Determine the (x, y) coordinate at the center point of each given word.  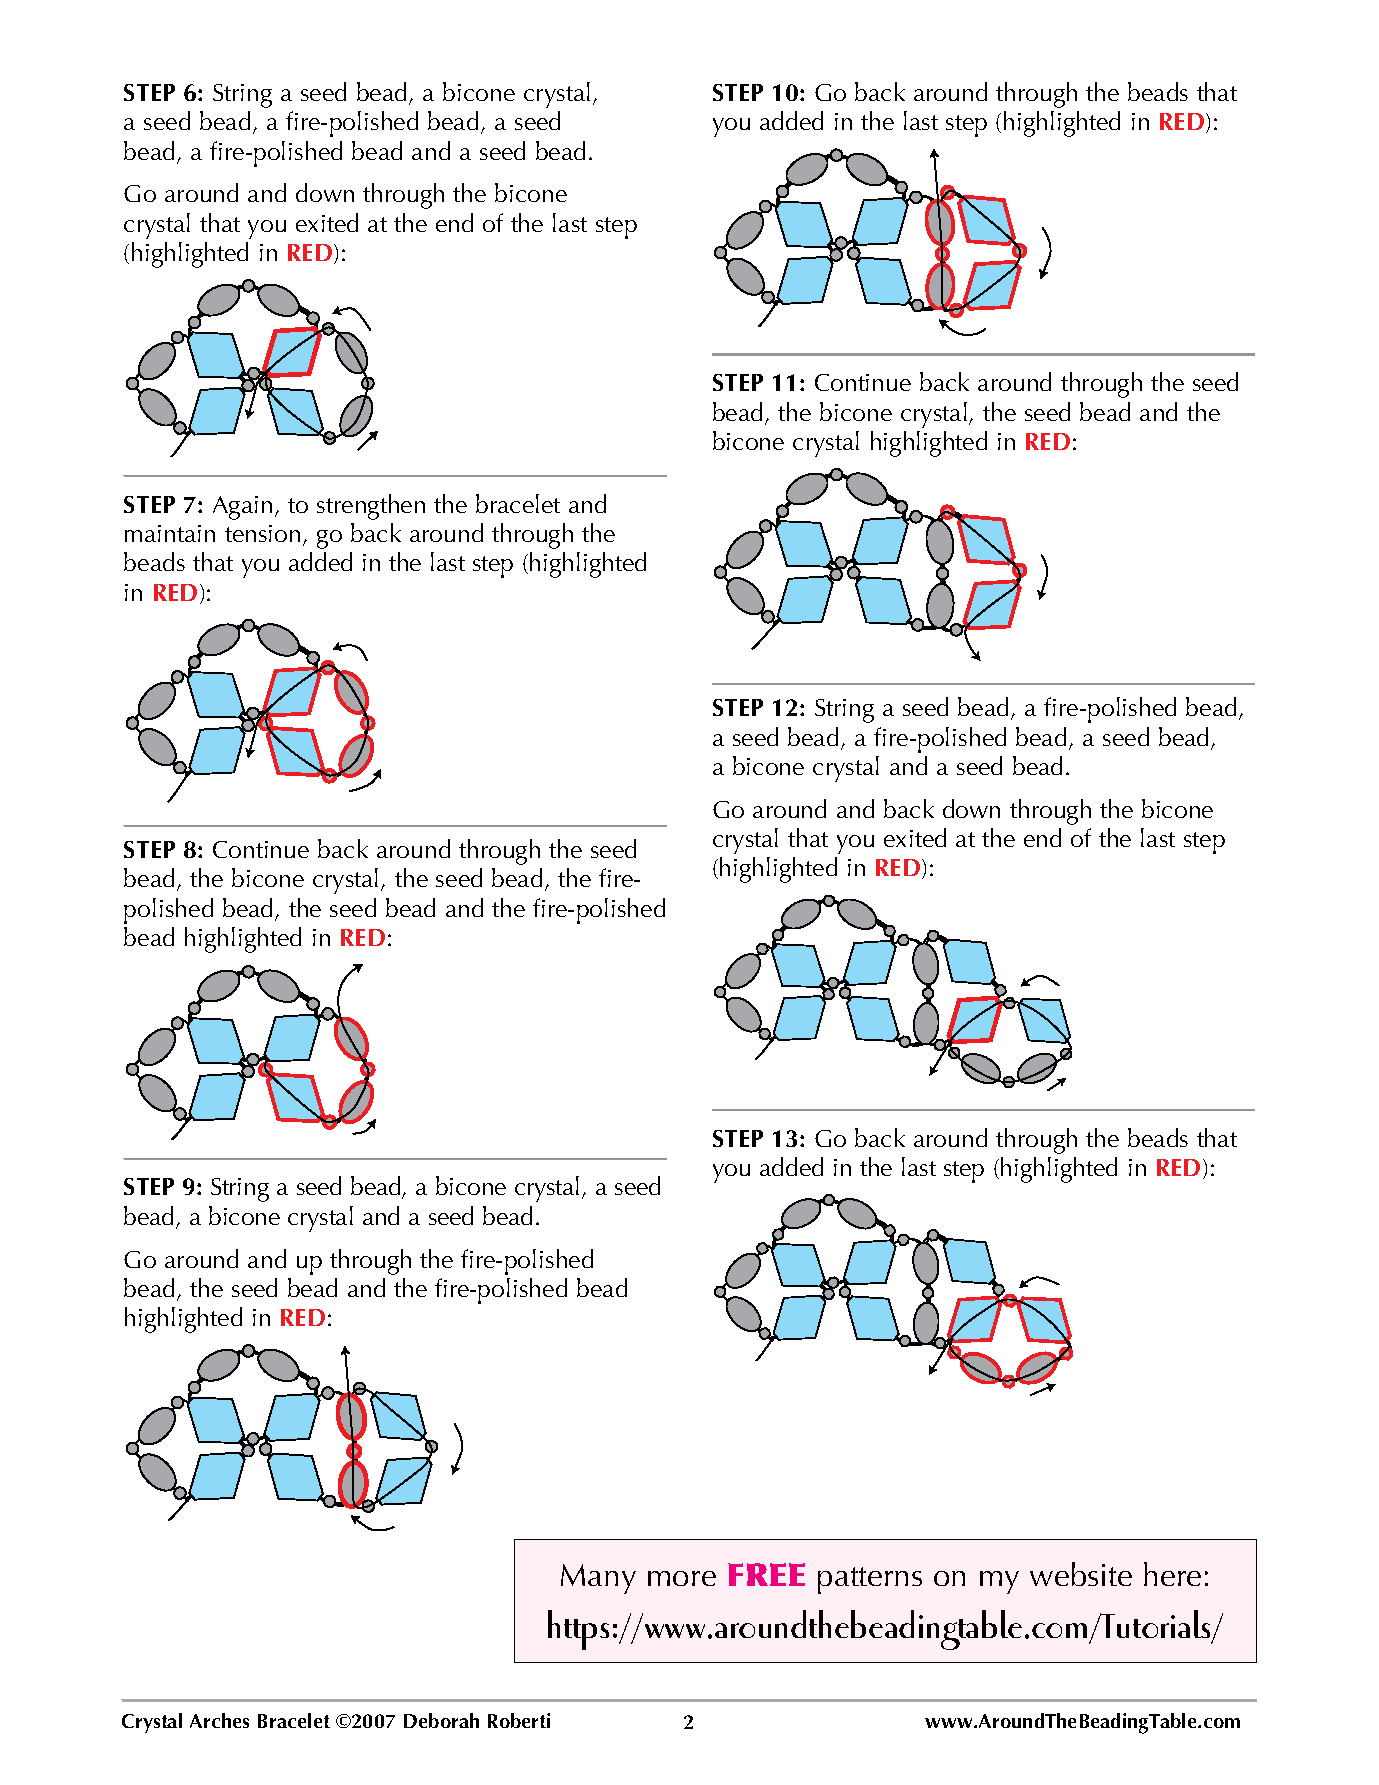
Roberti (519, 1720)
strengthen (371, 507)
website (1081, 1574)
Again (242, 508)
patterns (870, 1580)
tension (262, 533)
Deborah (441, 1720)
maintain (170, 533)
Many (598, 1579)
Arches (219, 1720)
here (1172, 1574)
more (682, 1578)
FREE (766, 1574)
